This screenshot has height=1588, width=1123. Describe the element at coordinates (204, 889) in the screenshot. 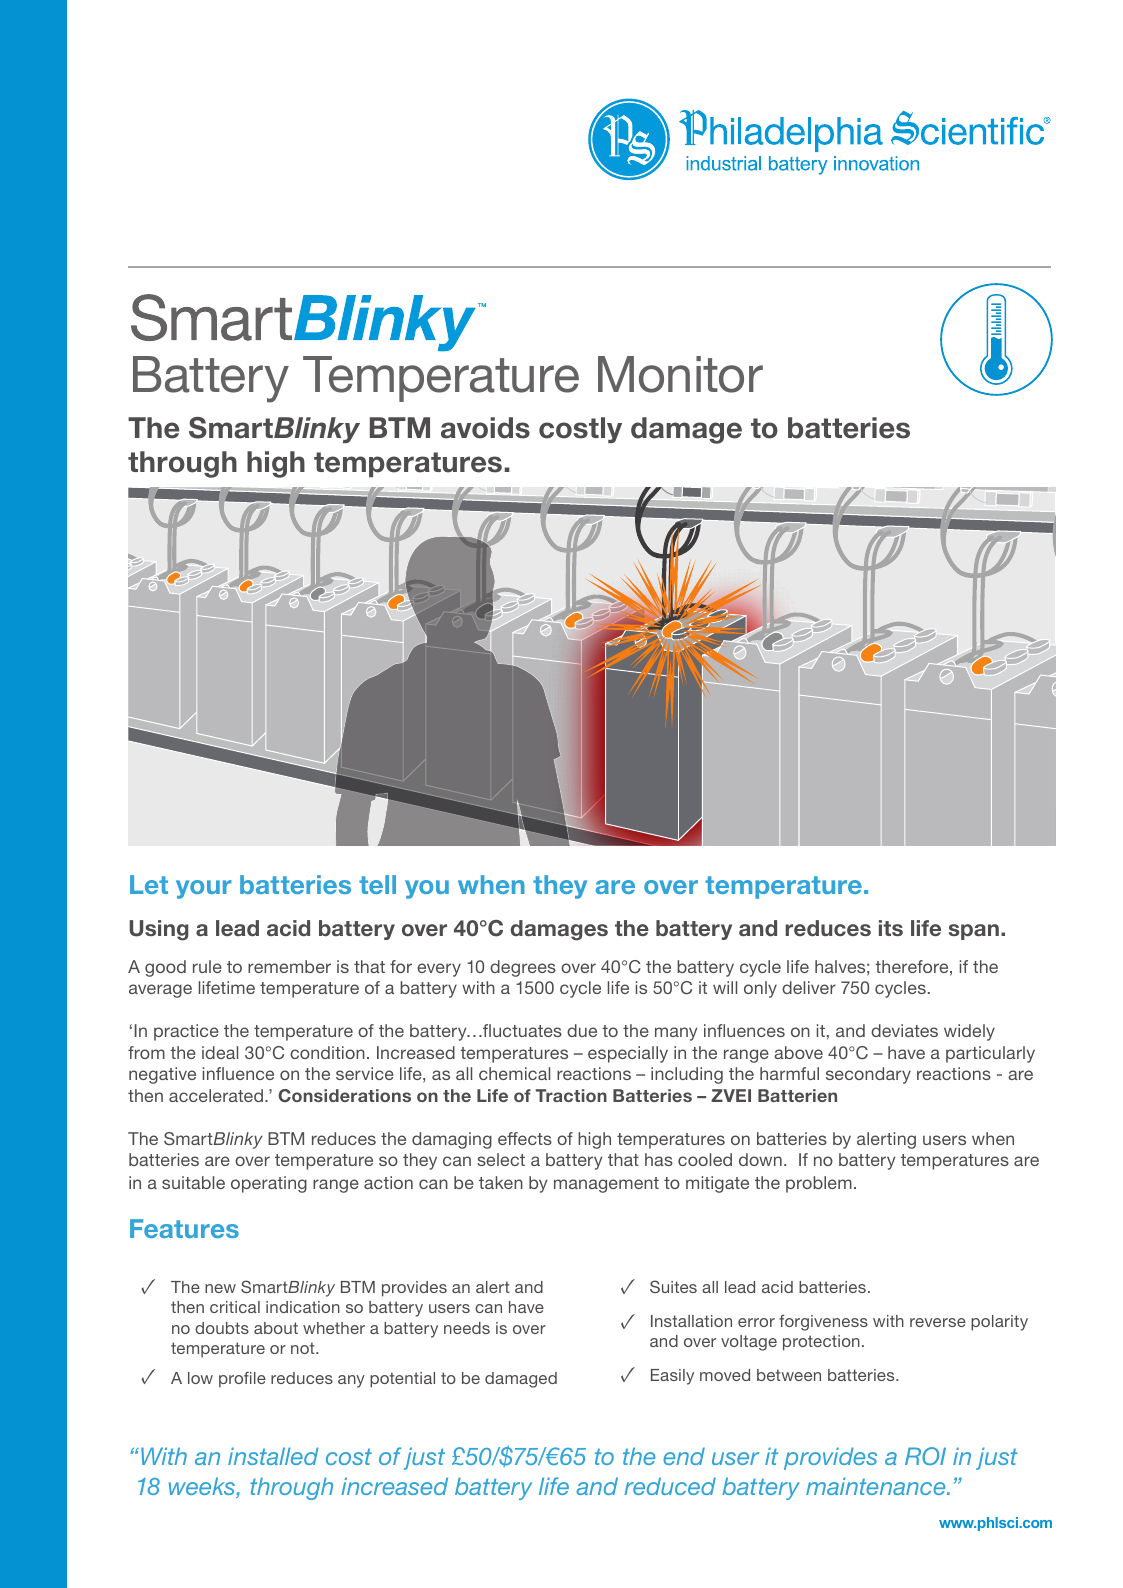

I see `your` at that location.
